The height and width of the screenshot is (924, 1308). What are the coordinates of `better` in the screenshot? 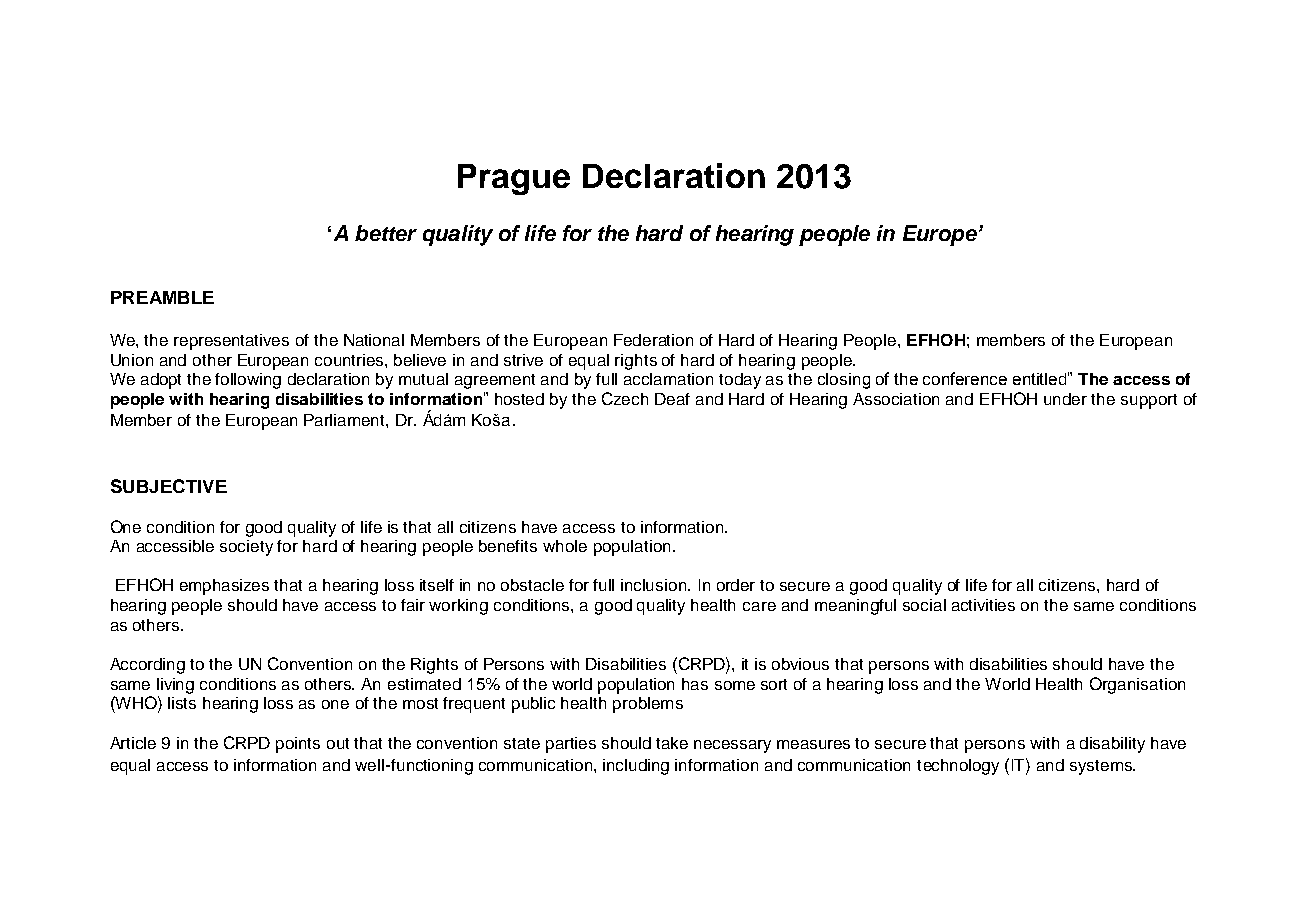 It's located at (386, 233).
